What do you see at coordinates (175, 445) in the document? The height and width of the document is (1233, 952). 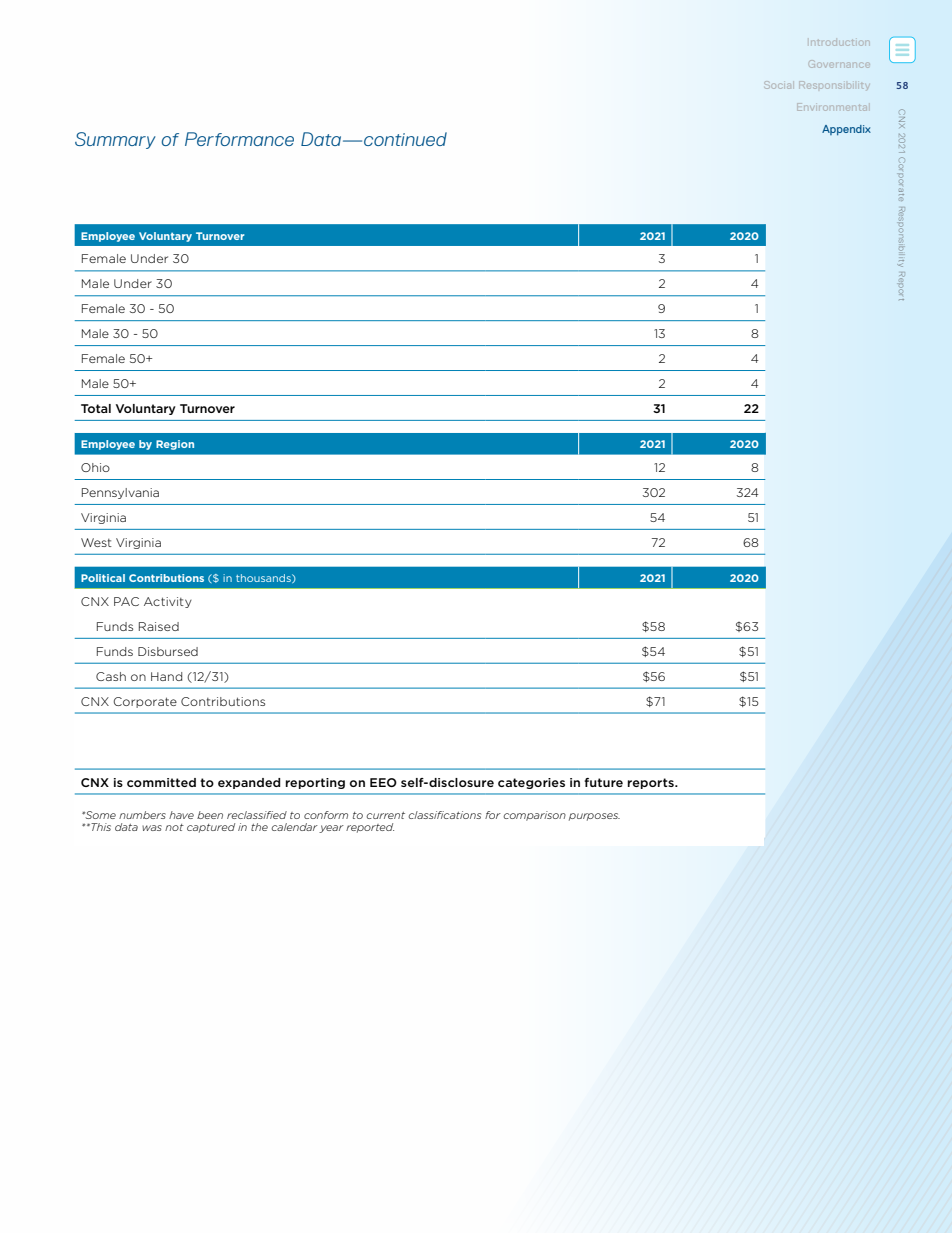 I see `Region` at bounding box center [175, 445].
